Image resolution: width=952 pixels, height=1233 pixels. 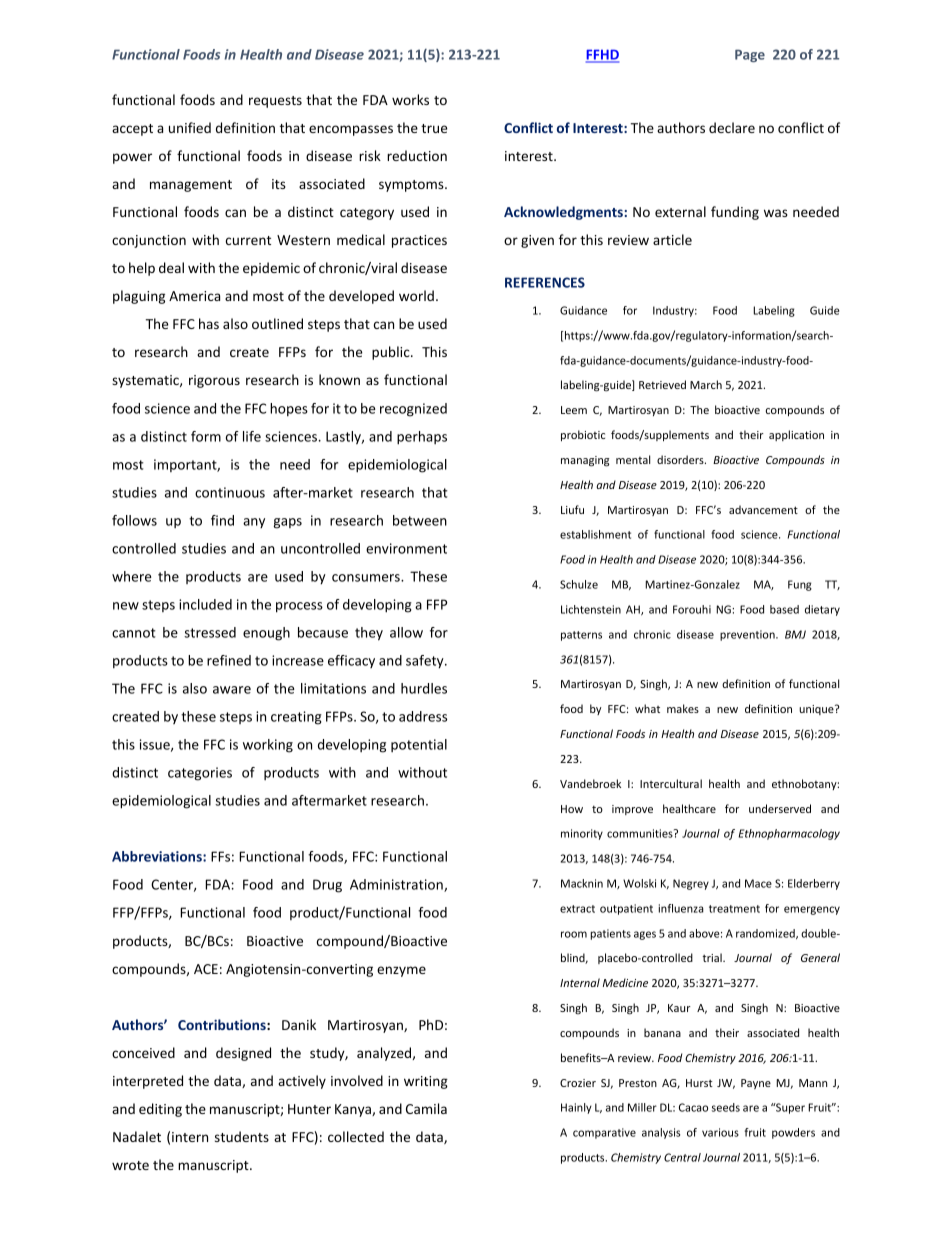 What do you see at coordinates (434, 128) in the screenshot?
I see `true` at bounding box center [434, 128].
